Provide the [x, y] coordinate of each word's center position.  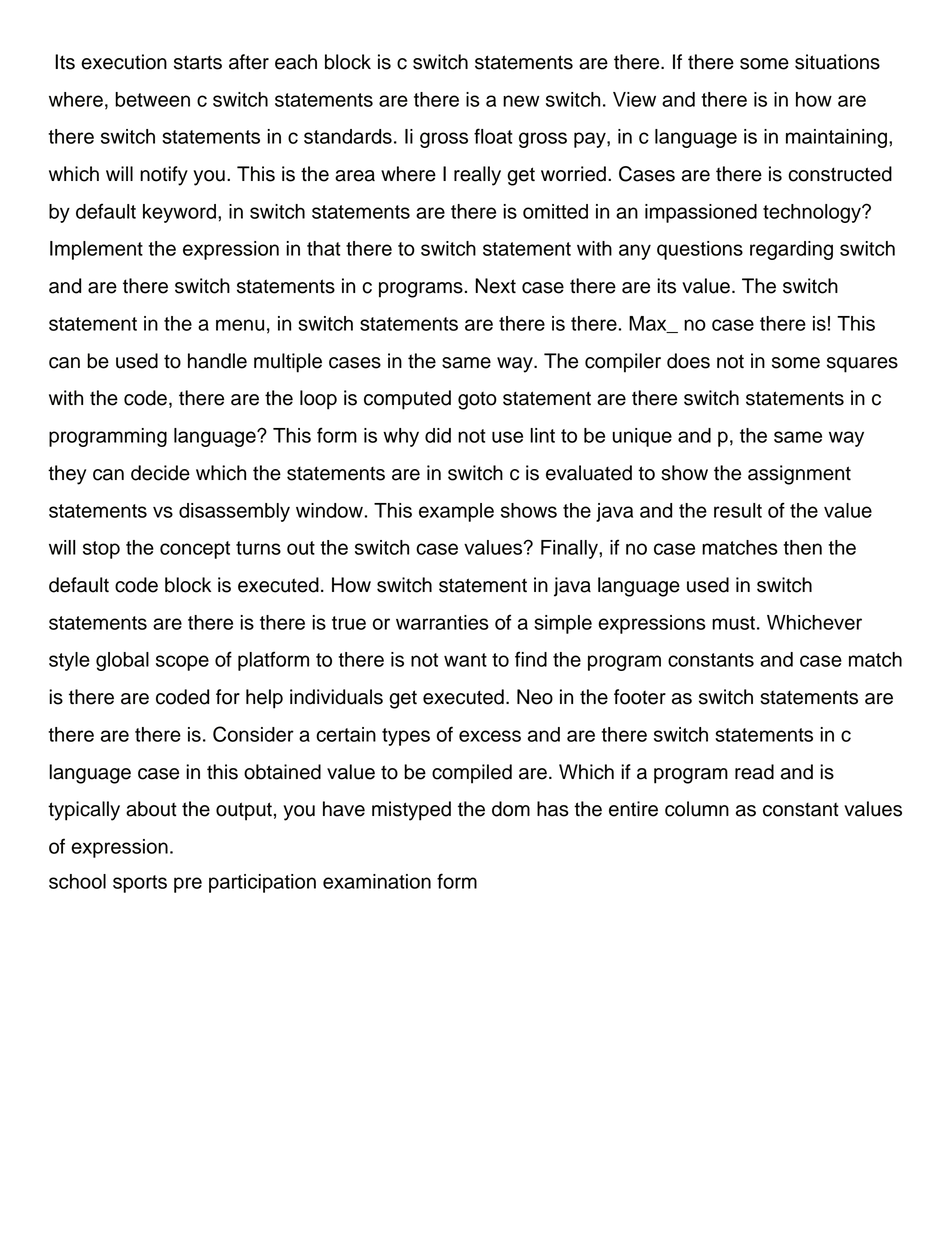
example [456, 512]
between [152, 99]
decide [160, 473]
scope [182, 663]
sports [140, 884]
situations [837, 62]
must [733, 623]
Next [495, 286]
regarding [791, 250]
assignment [799, 475]
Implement [96, 250]
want [465, 660]
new [521, 101]
